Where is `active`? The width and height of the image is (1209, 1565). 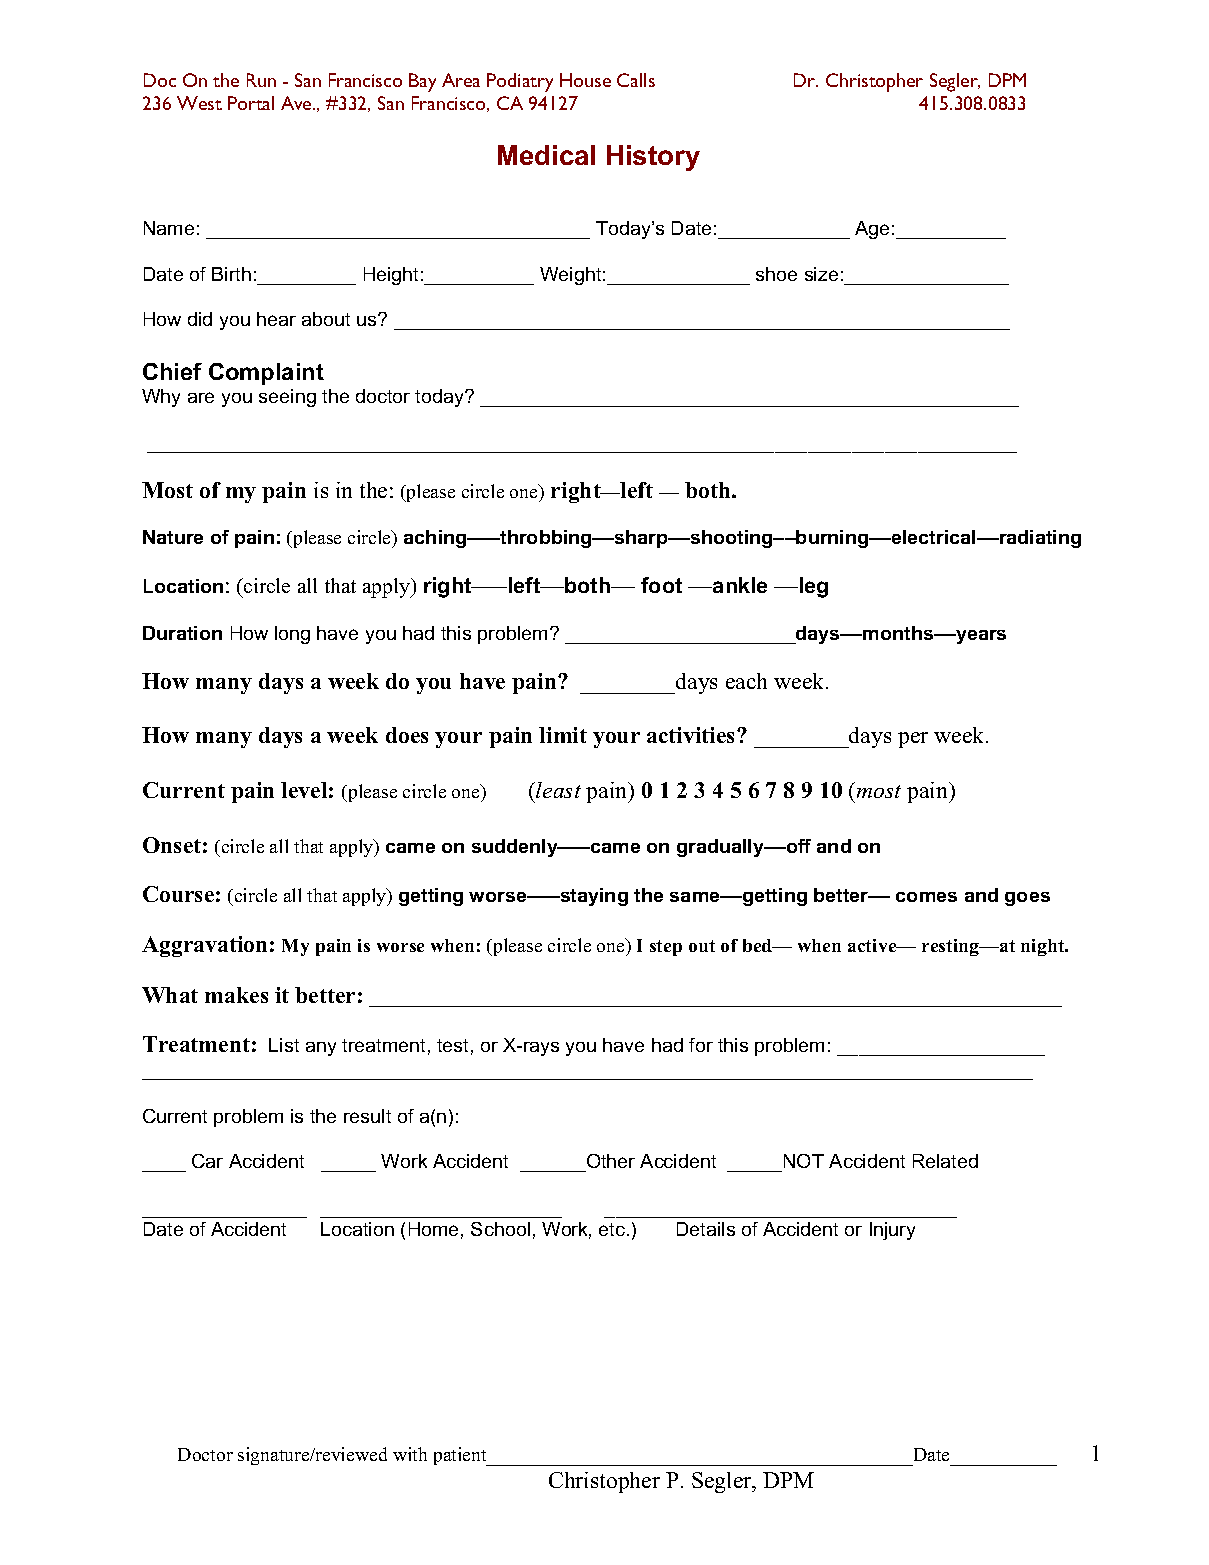
active is located at coordinates (873, 945).
